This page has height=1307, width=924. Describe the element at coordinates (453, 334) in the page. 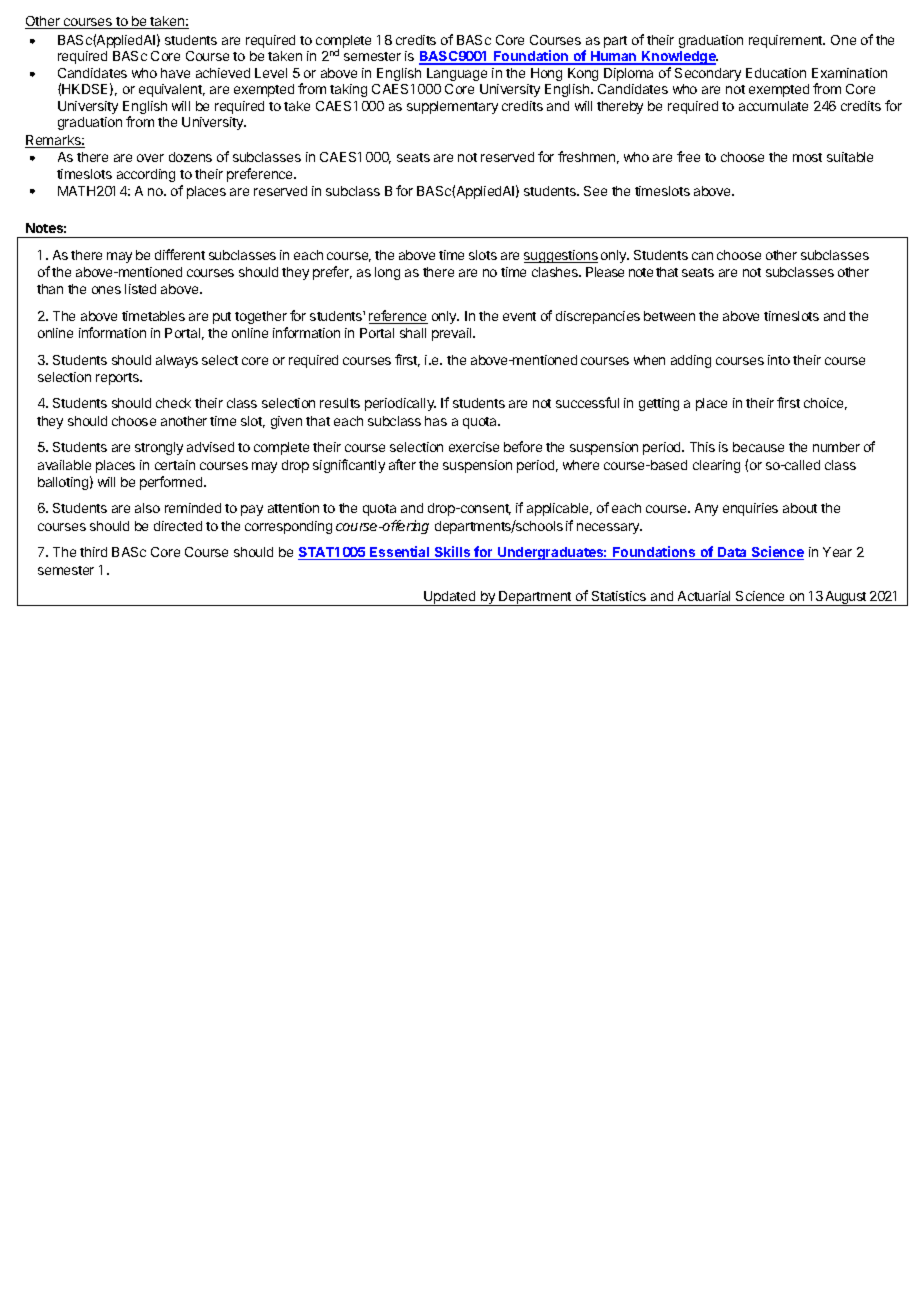

I see `prevail` at that location.
